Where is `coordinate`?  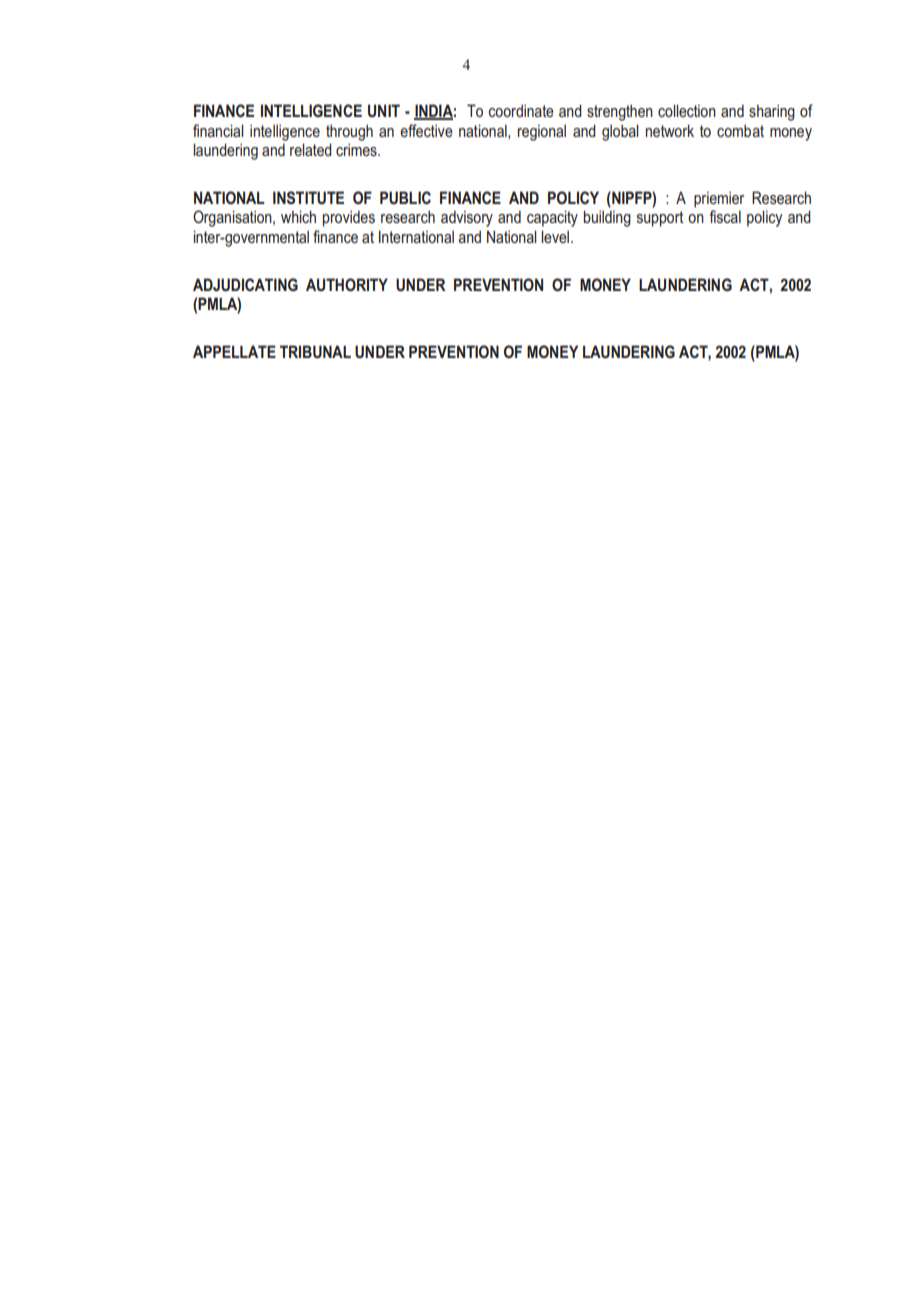 coordinate is located at coordinates (521, 110).
